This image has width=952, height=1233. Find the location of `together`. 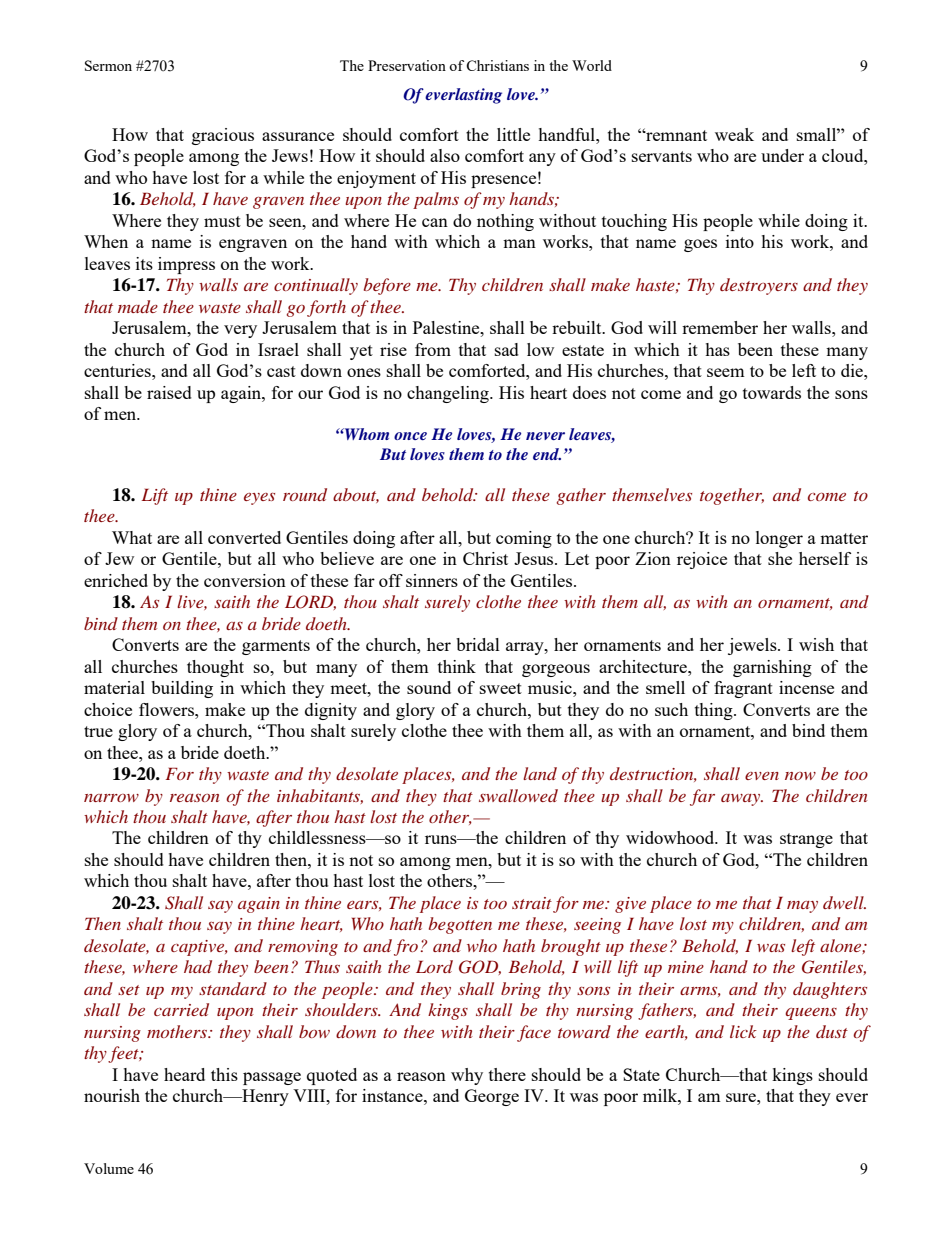

together is located at coordinates (732, 496).
